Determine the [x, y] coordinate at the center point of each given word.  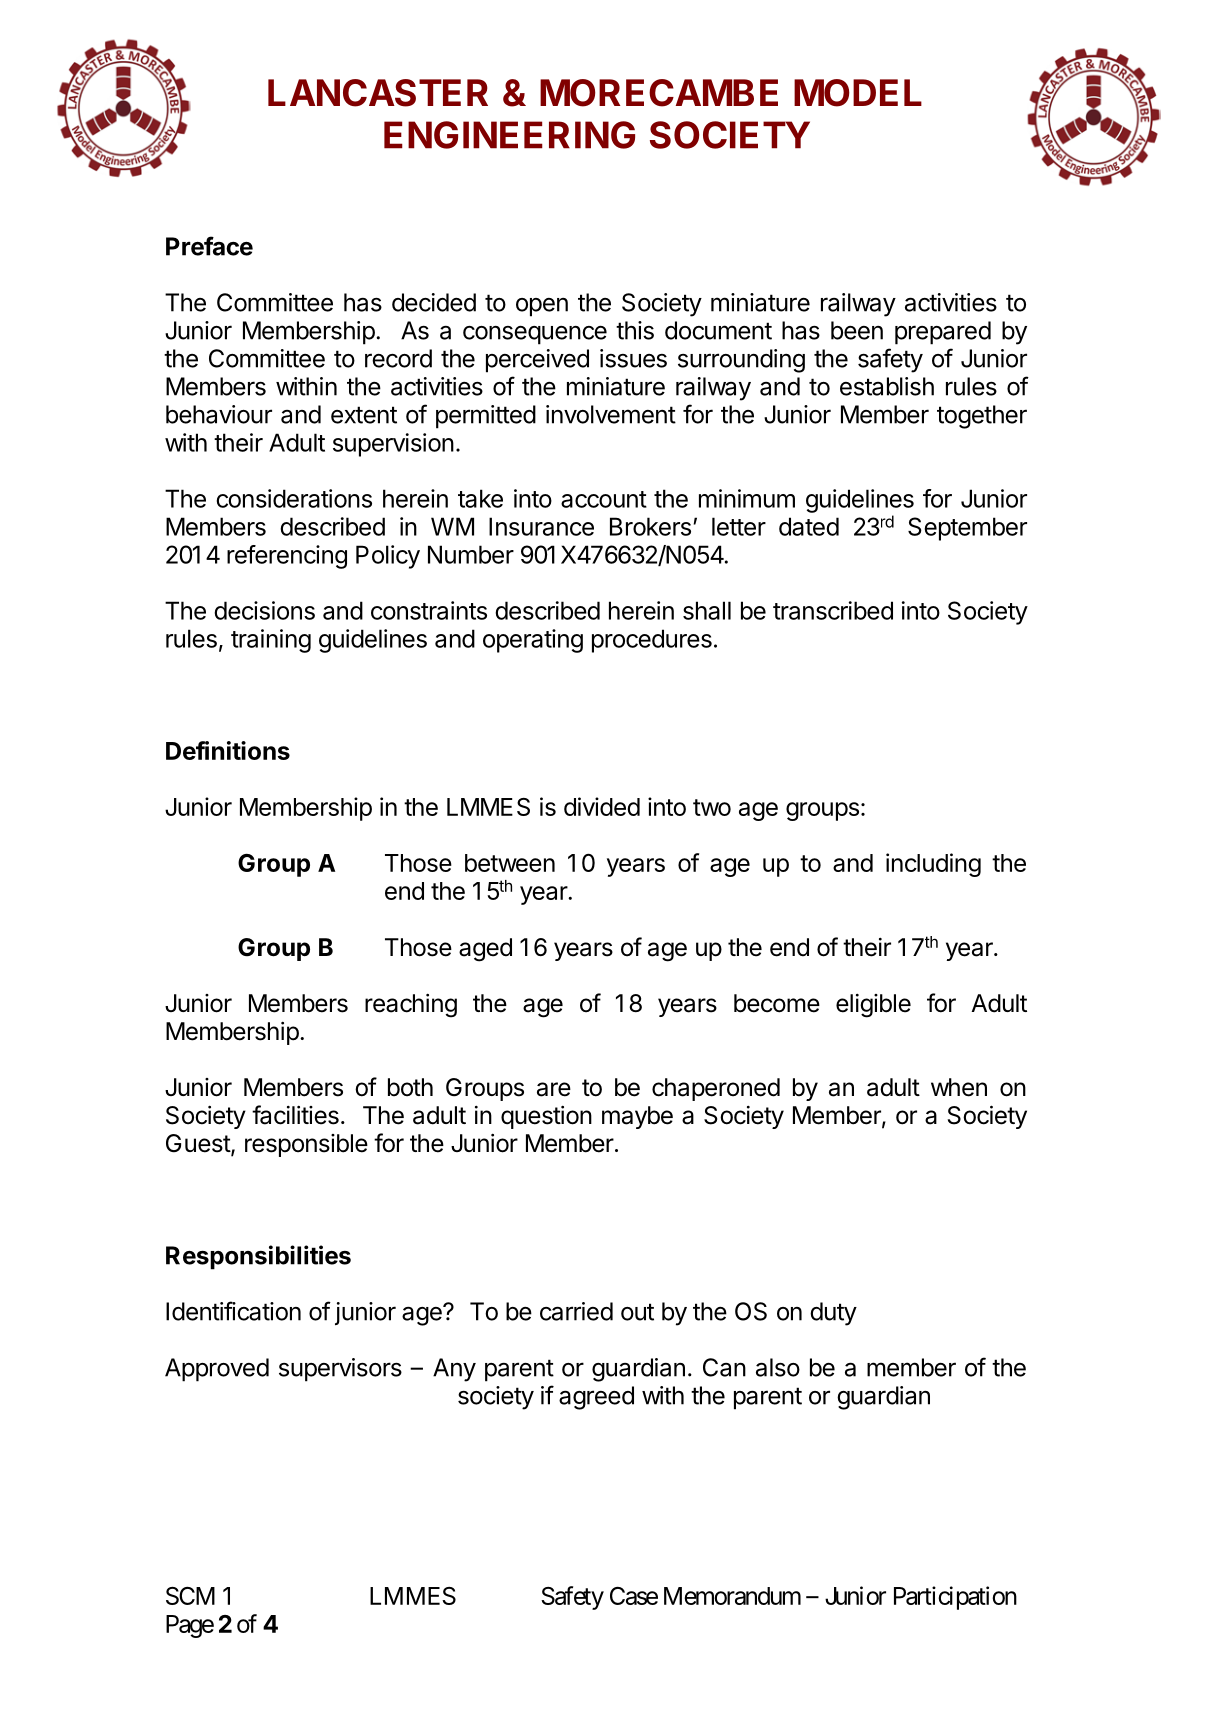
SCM [190, 1596]
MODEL [858, 93]
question [546, 1117]
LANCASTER [378, 93]
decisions [264, 610]
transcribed [833, 610]
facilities [295, 1115]
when [959, 1087]
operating [533, 641]
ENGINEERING [509, 135]
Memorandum [732, 1596]
